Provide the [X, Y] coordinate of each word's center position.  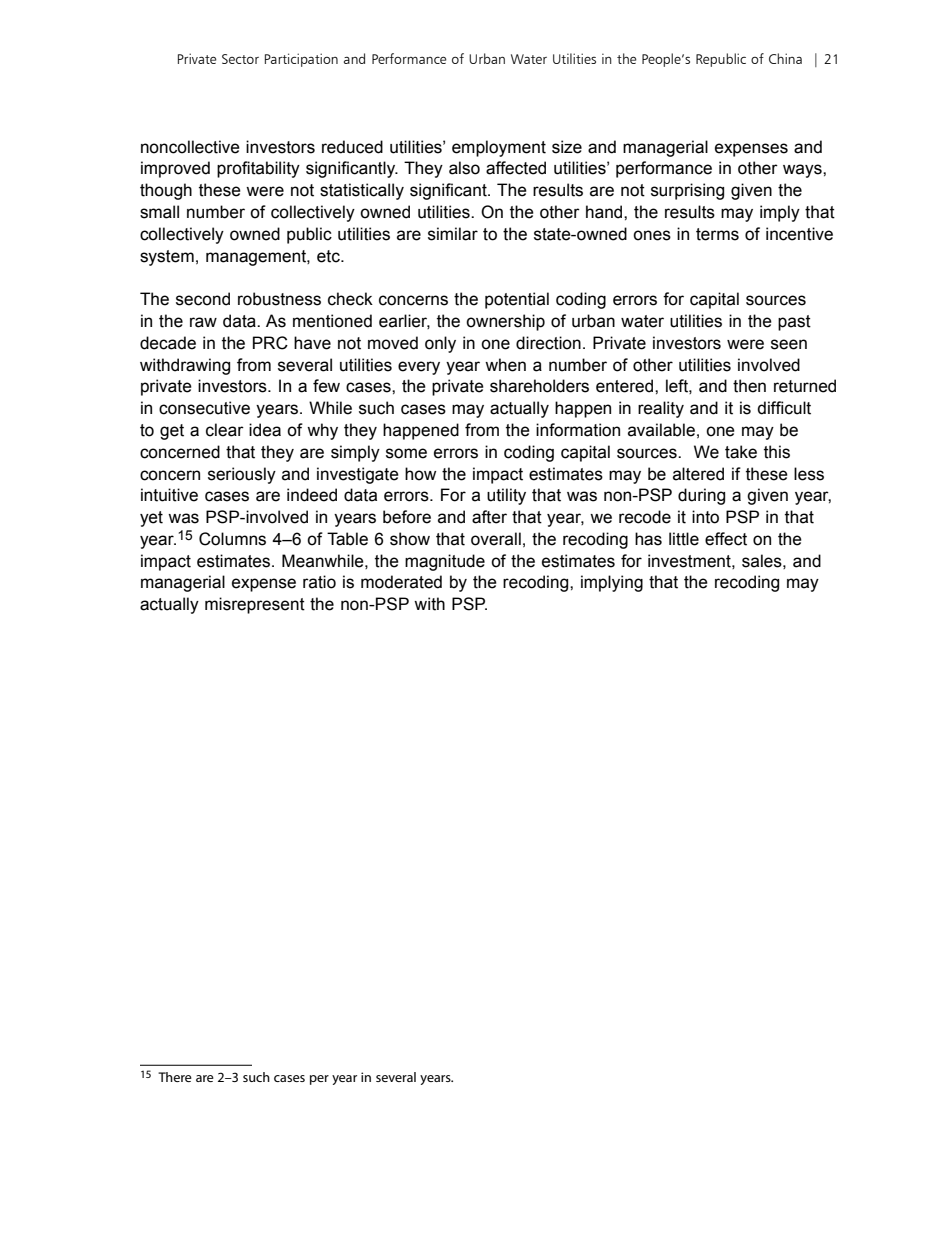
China [785, 58]
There [175, 1077]
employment [499, 148]
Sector [240, 59]
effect [726, 539]
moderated [401, 582]
